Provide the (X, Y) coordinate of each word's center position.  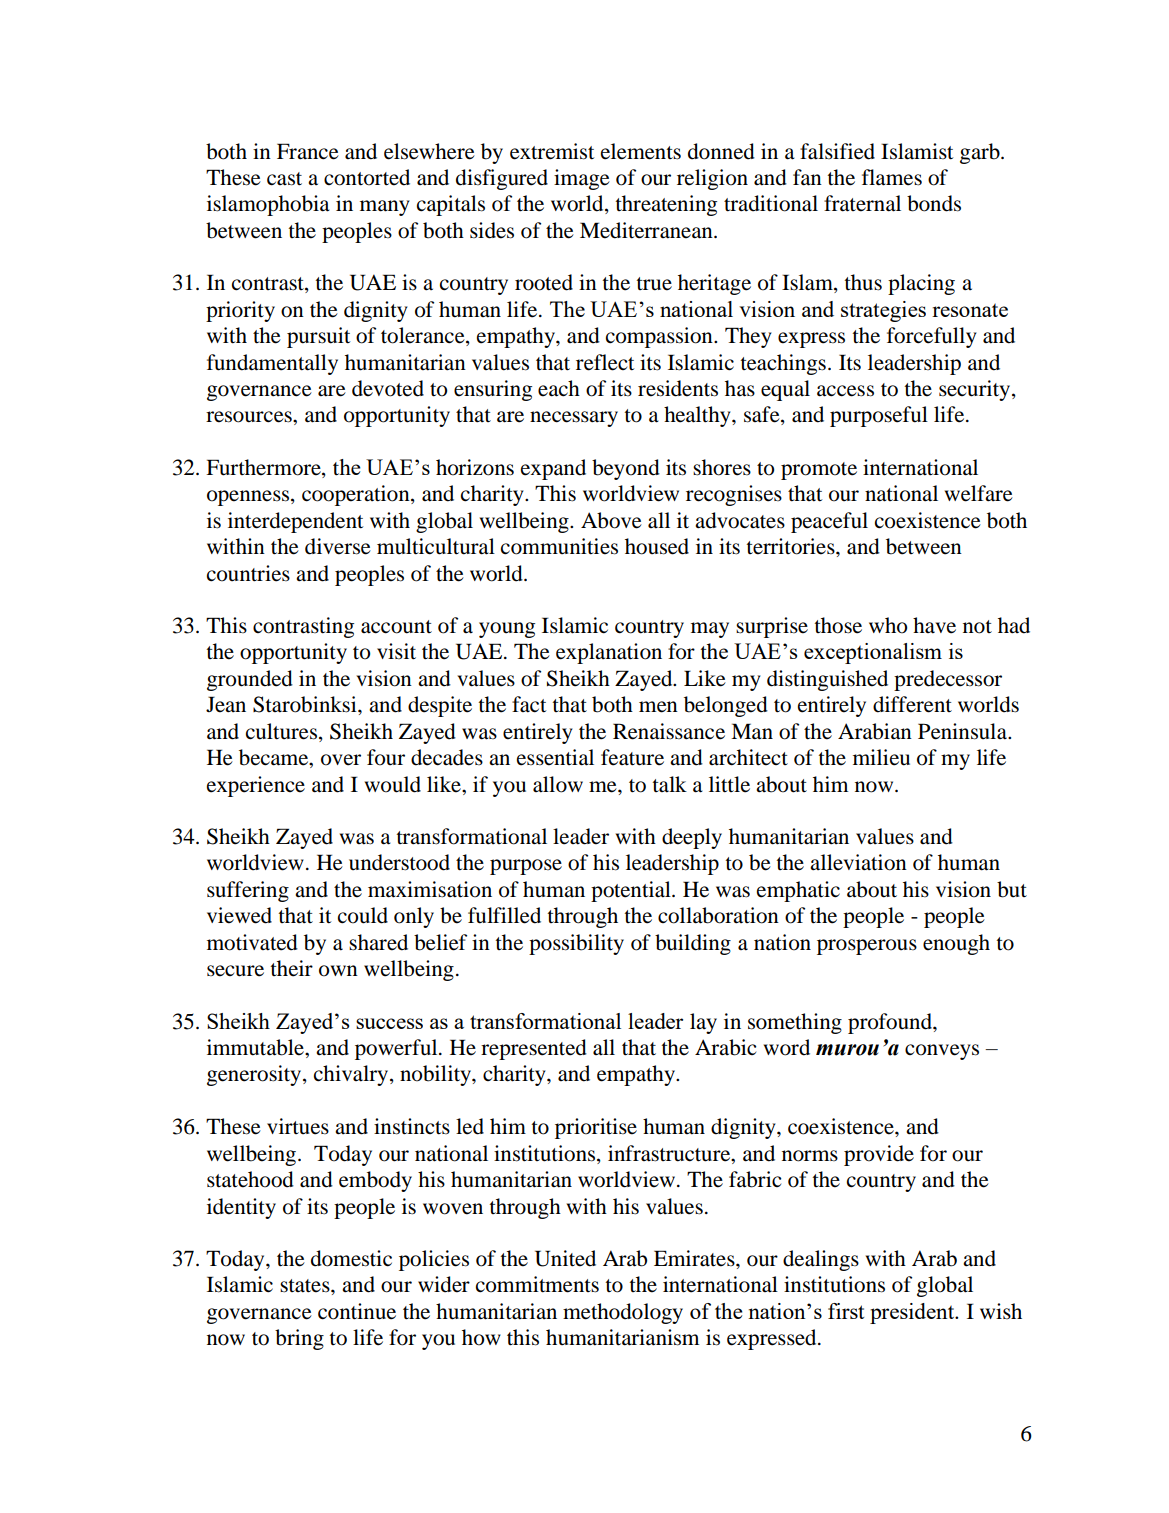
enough (956, 944)
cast (284, 179)
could (363, 915)
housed (657, 546)
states (306, 1286)
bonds (934, 203)
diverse (338, 546)
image (582, 179)
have (934, 625)
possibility (576, 944)
